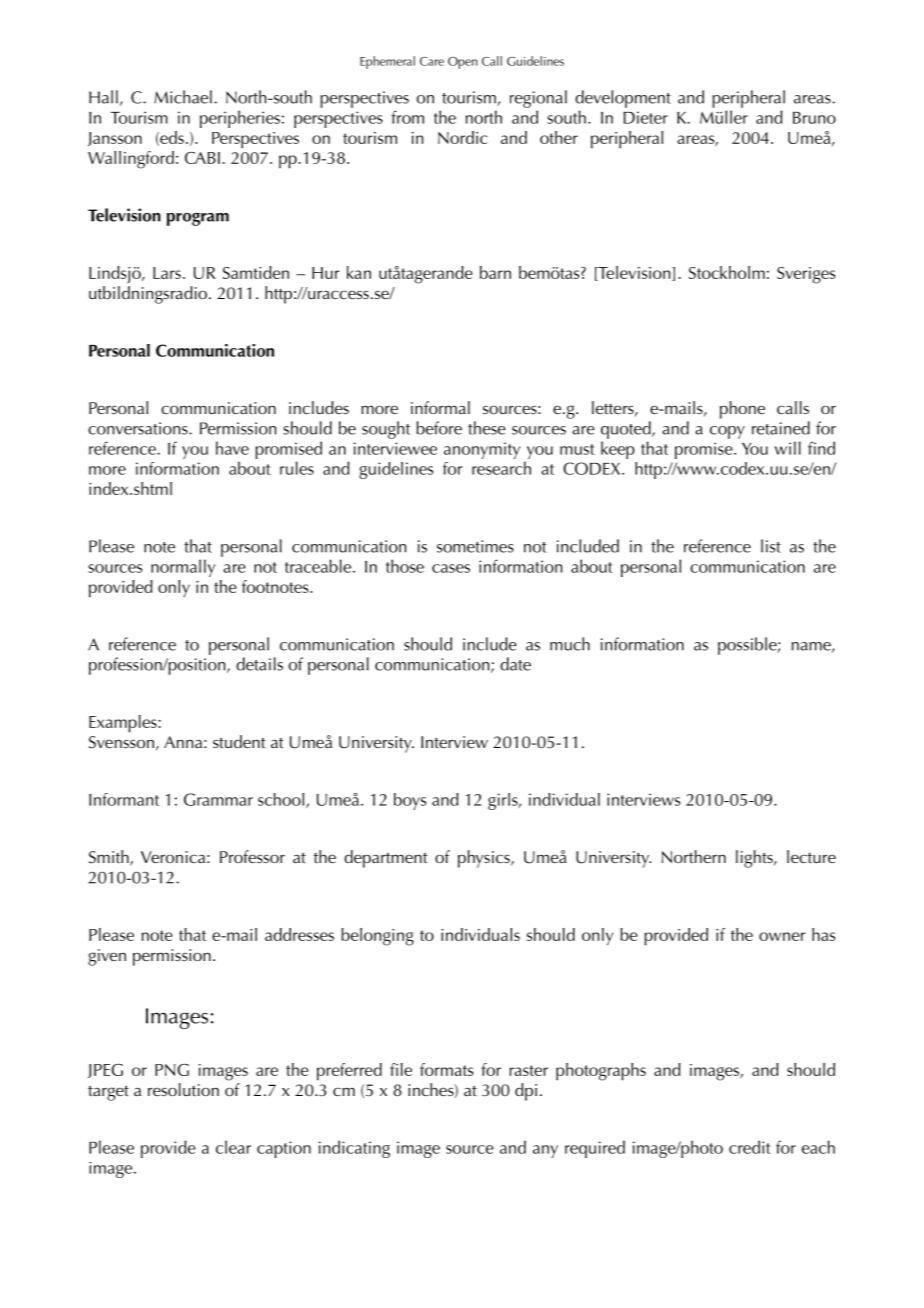  I want to click on boys, so click(410, 801).
